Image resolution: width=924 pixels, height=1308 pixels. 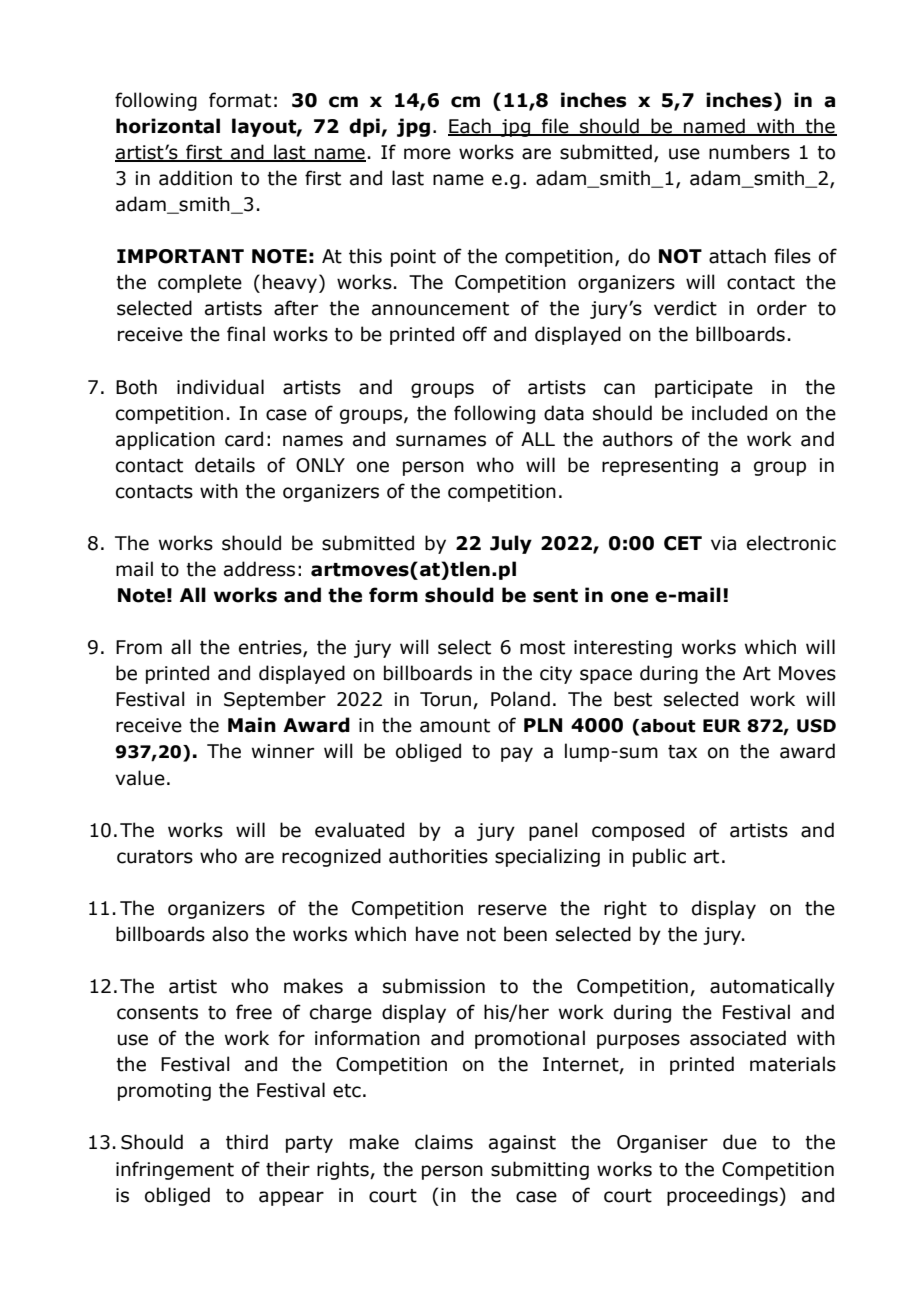 What do you see at coordinates (195, 178) in the page?
I see `addition` at bounding box center [195, 178].
